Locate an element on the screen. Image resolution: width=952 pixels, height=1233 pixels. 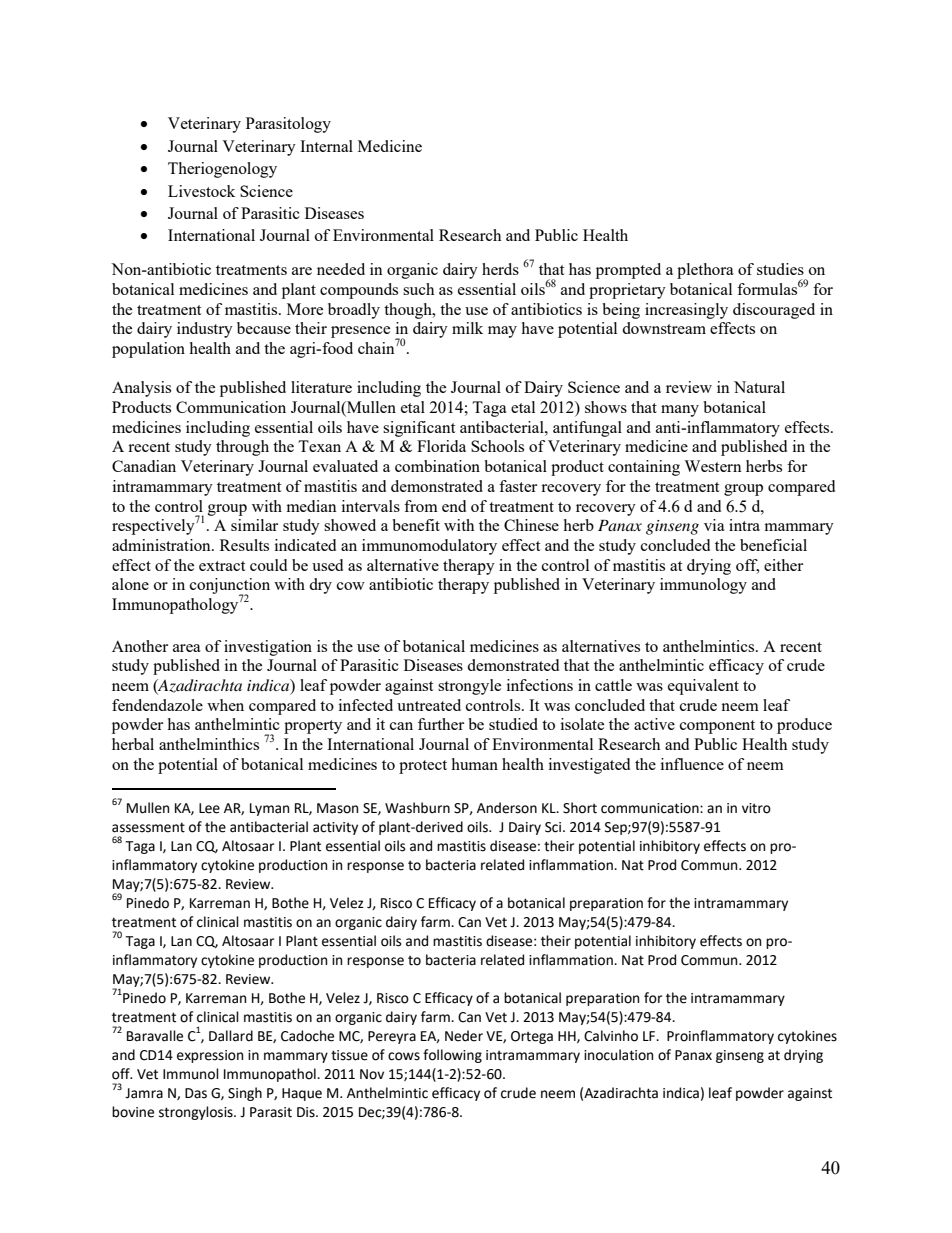
through is located at coordinates (242, 448).
